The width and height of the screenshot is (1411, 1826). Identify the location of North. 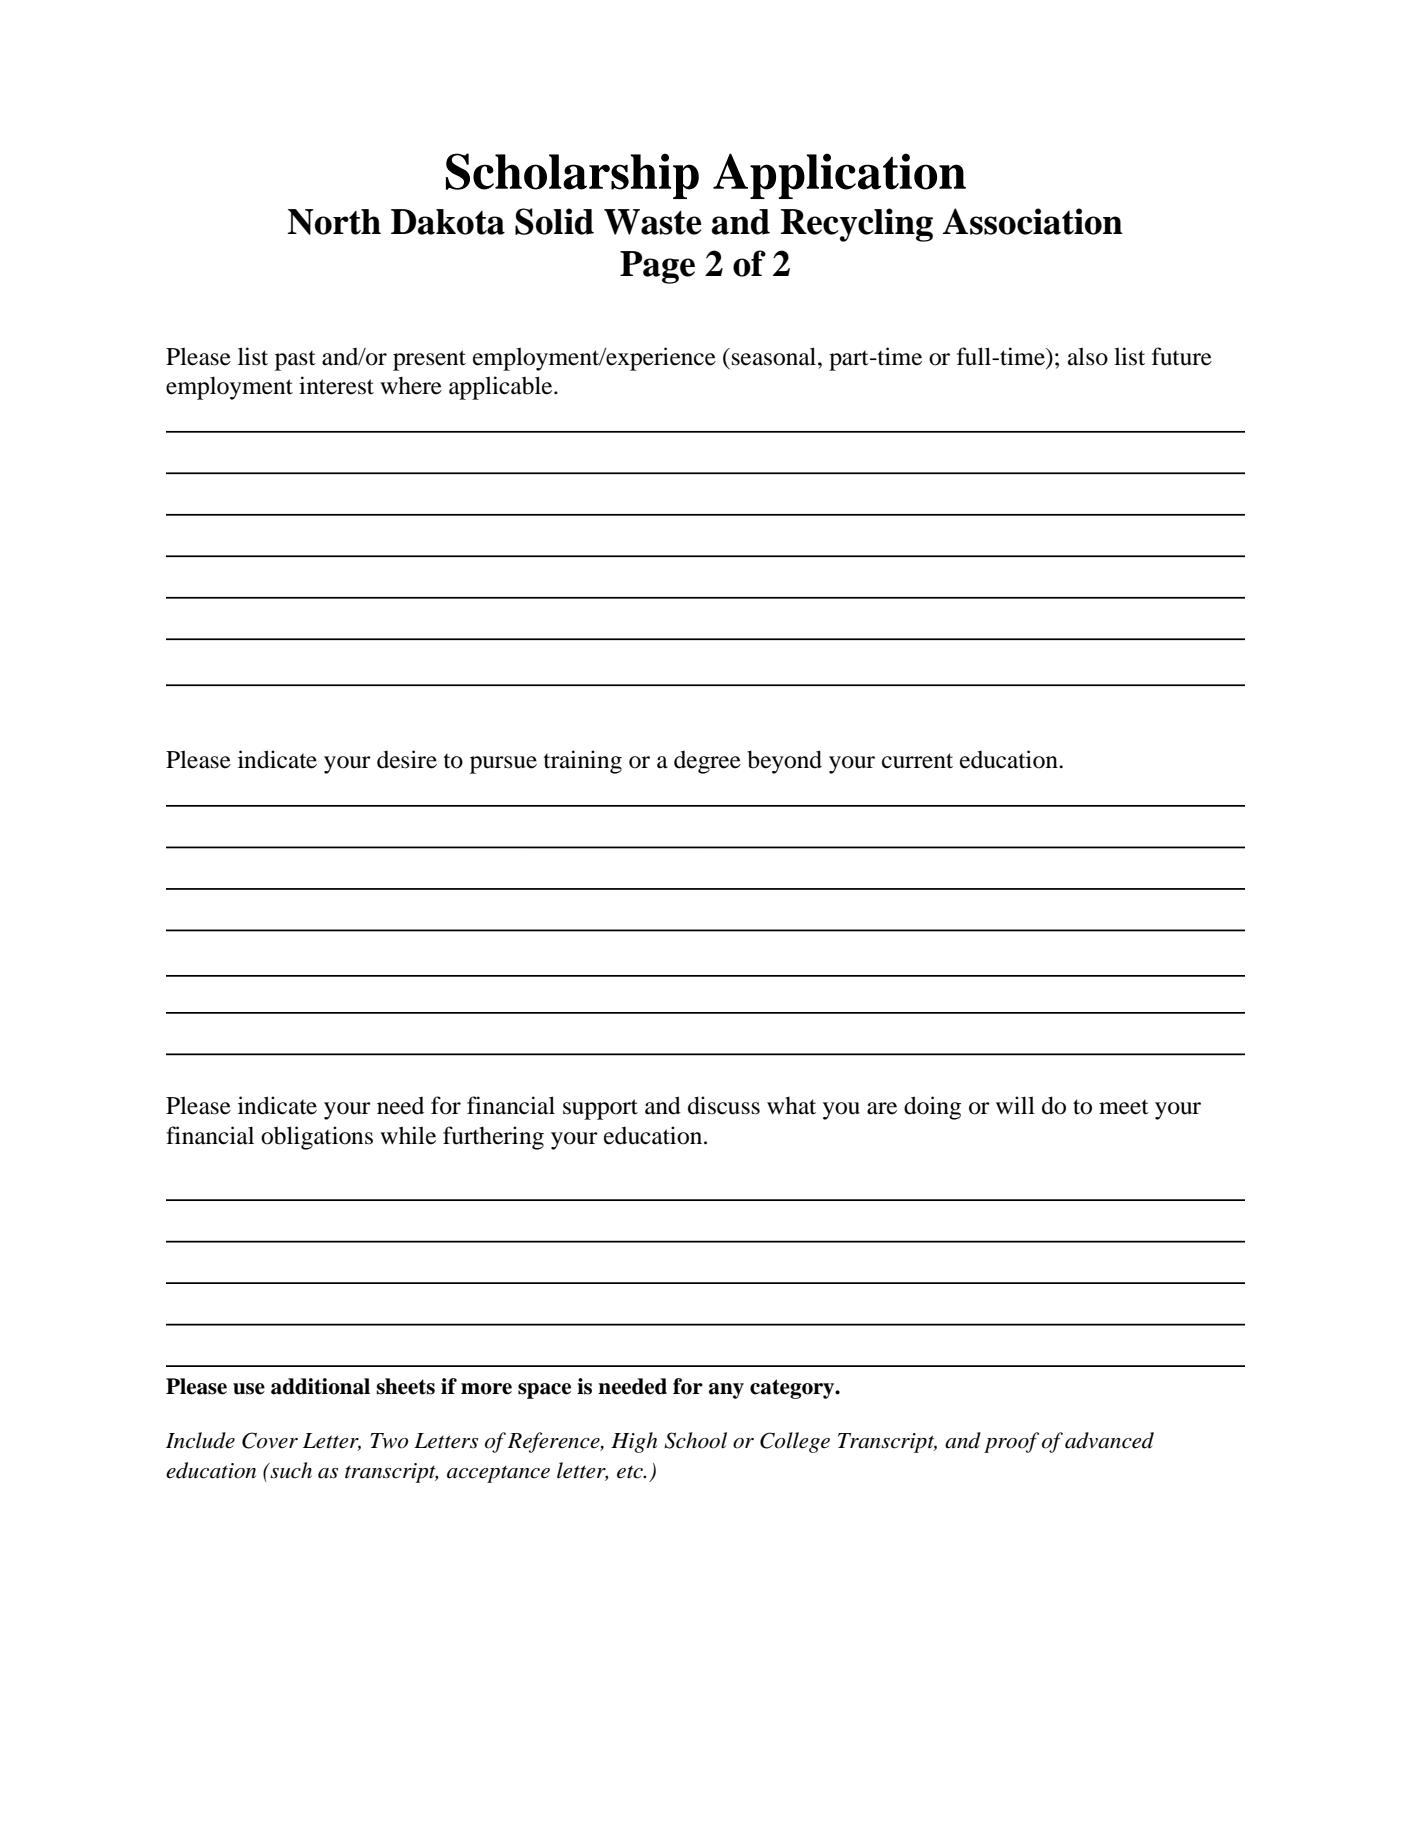
(334, 222).
